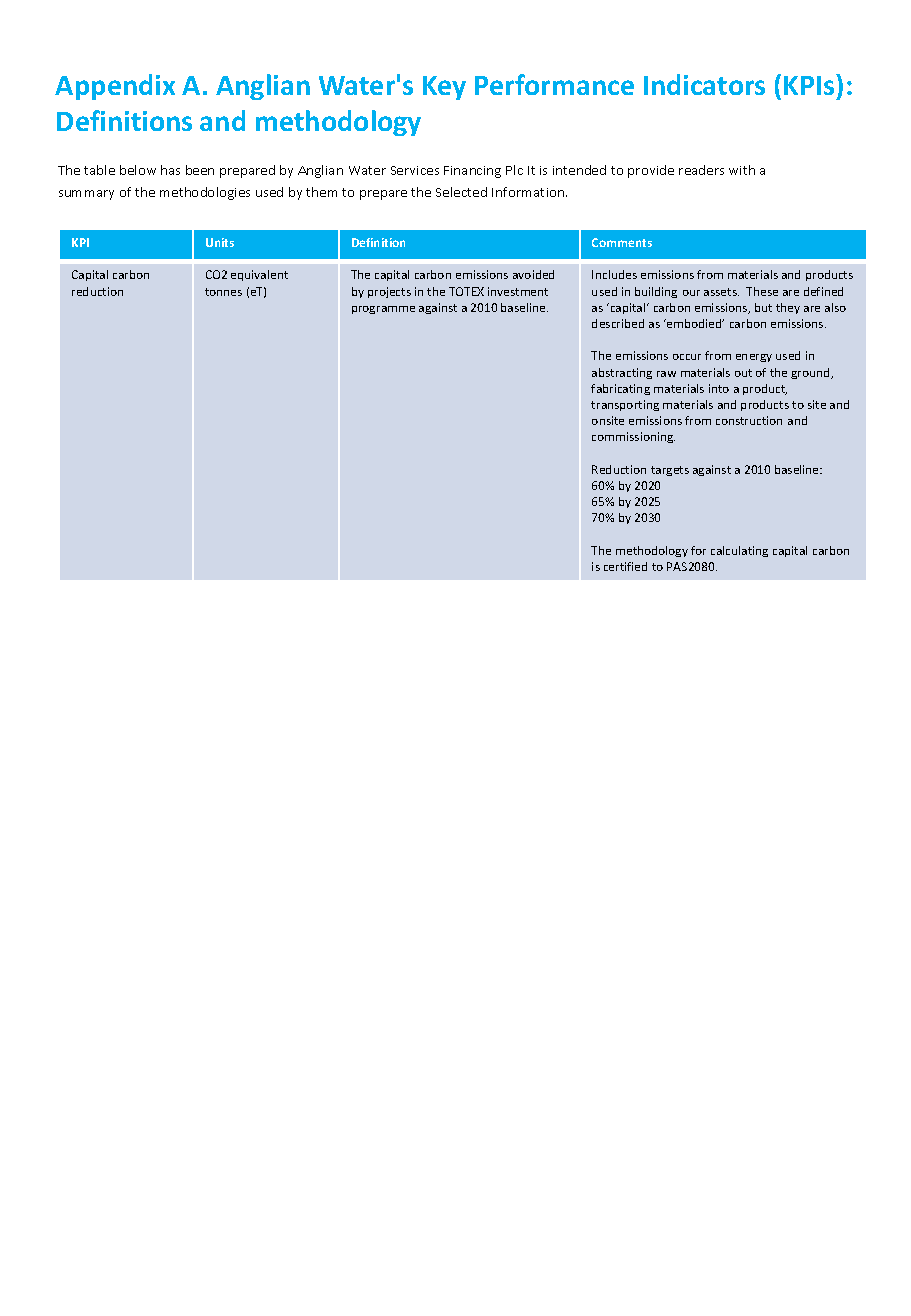 The height and width of the image is (1316, 911). I want to click on Comments, so click(622, 242).
